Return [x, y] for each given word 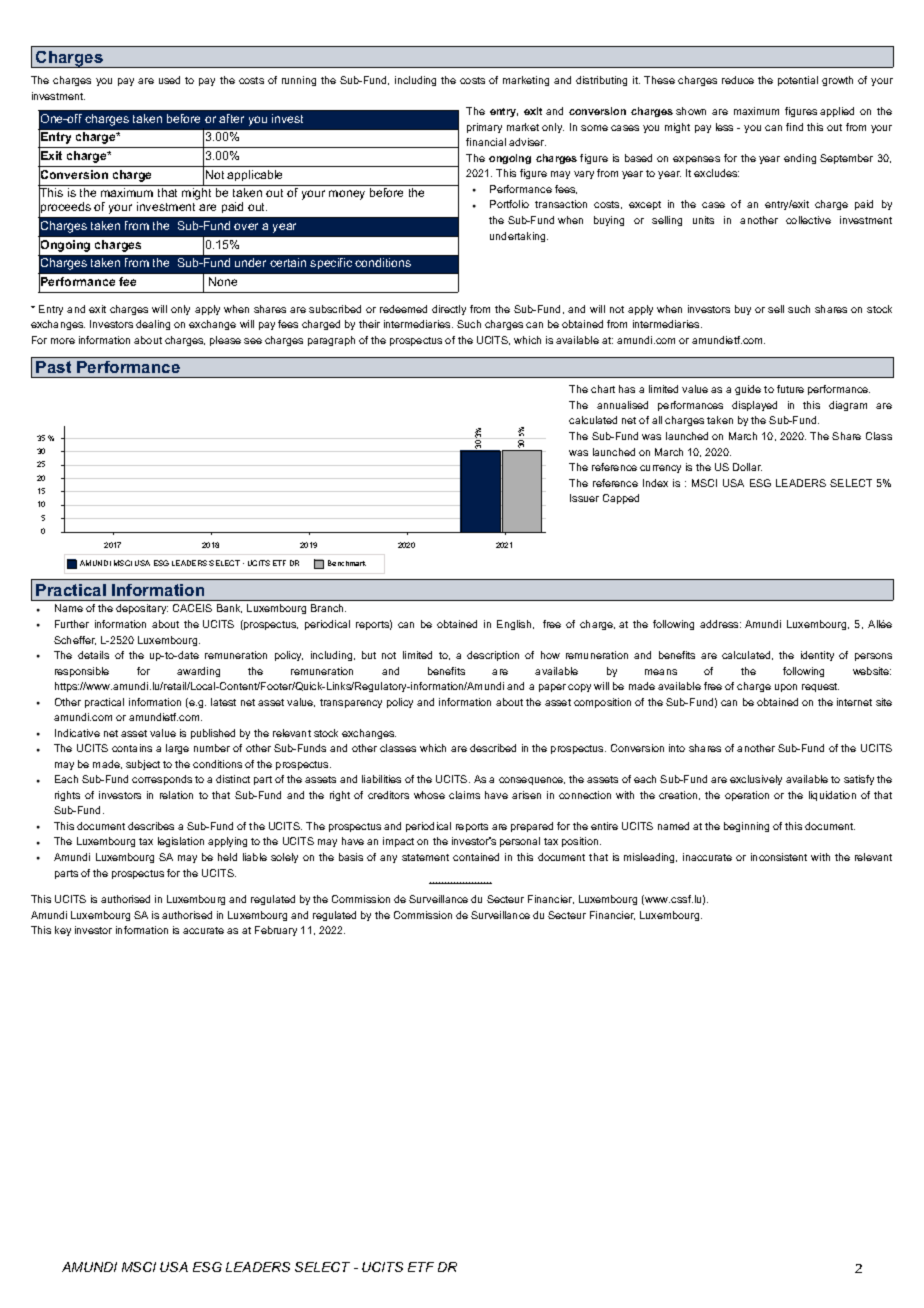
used [169, 80]
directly [449, 310]
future [790, 389]
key [63, 931]
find [794, 127]
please [225, 341]
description [493, 656]
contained [476, 857]
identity [817, 656]
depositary [142, 609]
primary [484, 128]
